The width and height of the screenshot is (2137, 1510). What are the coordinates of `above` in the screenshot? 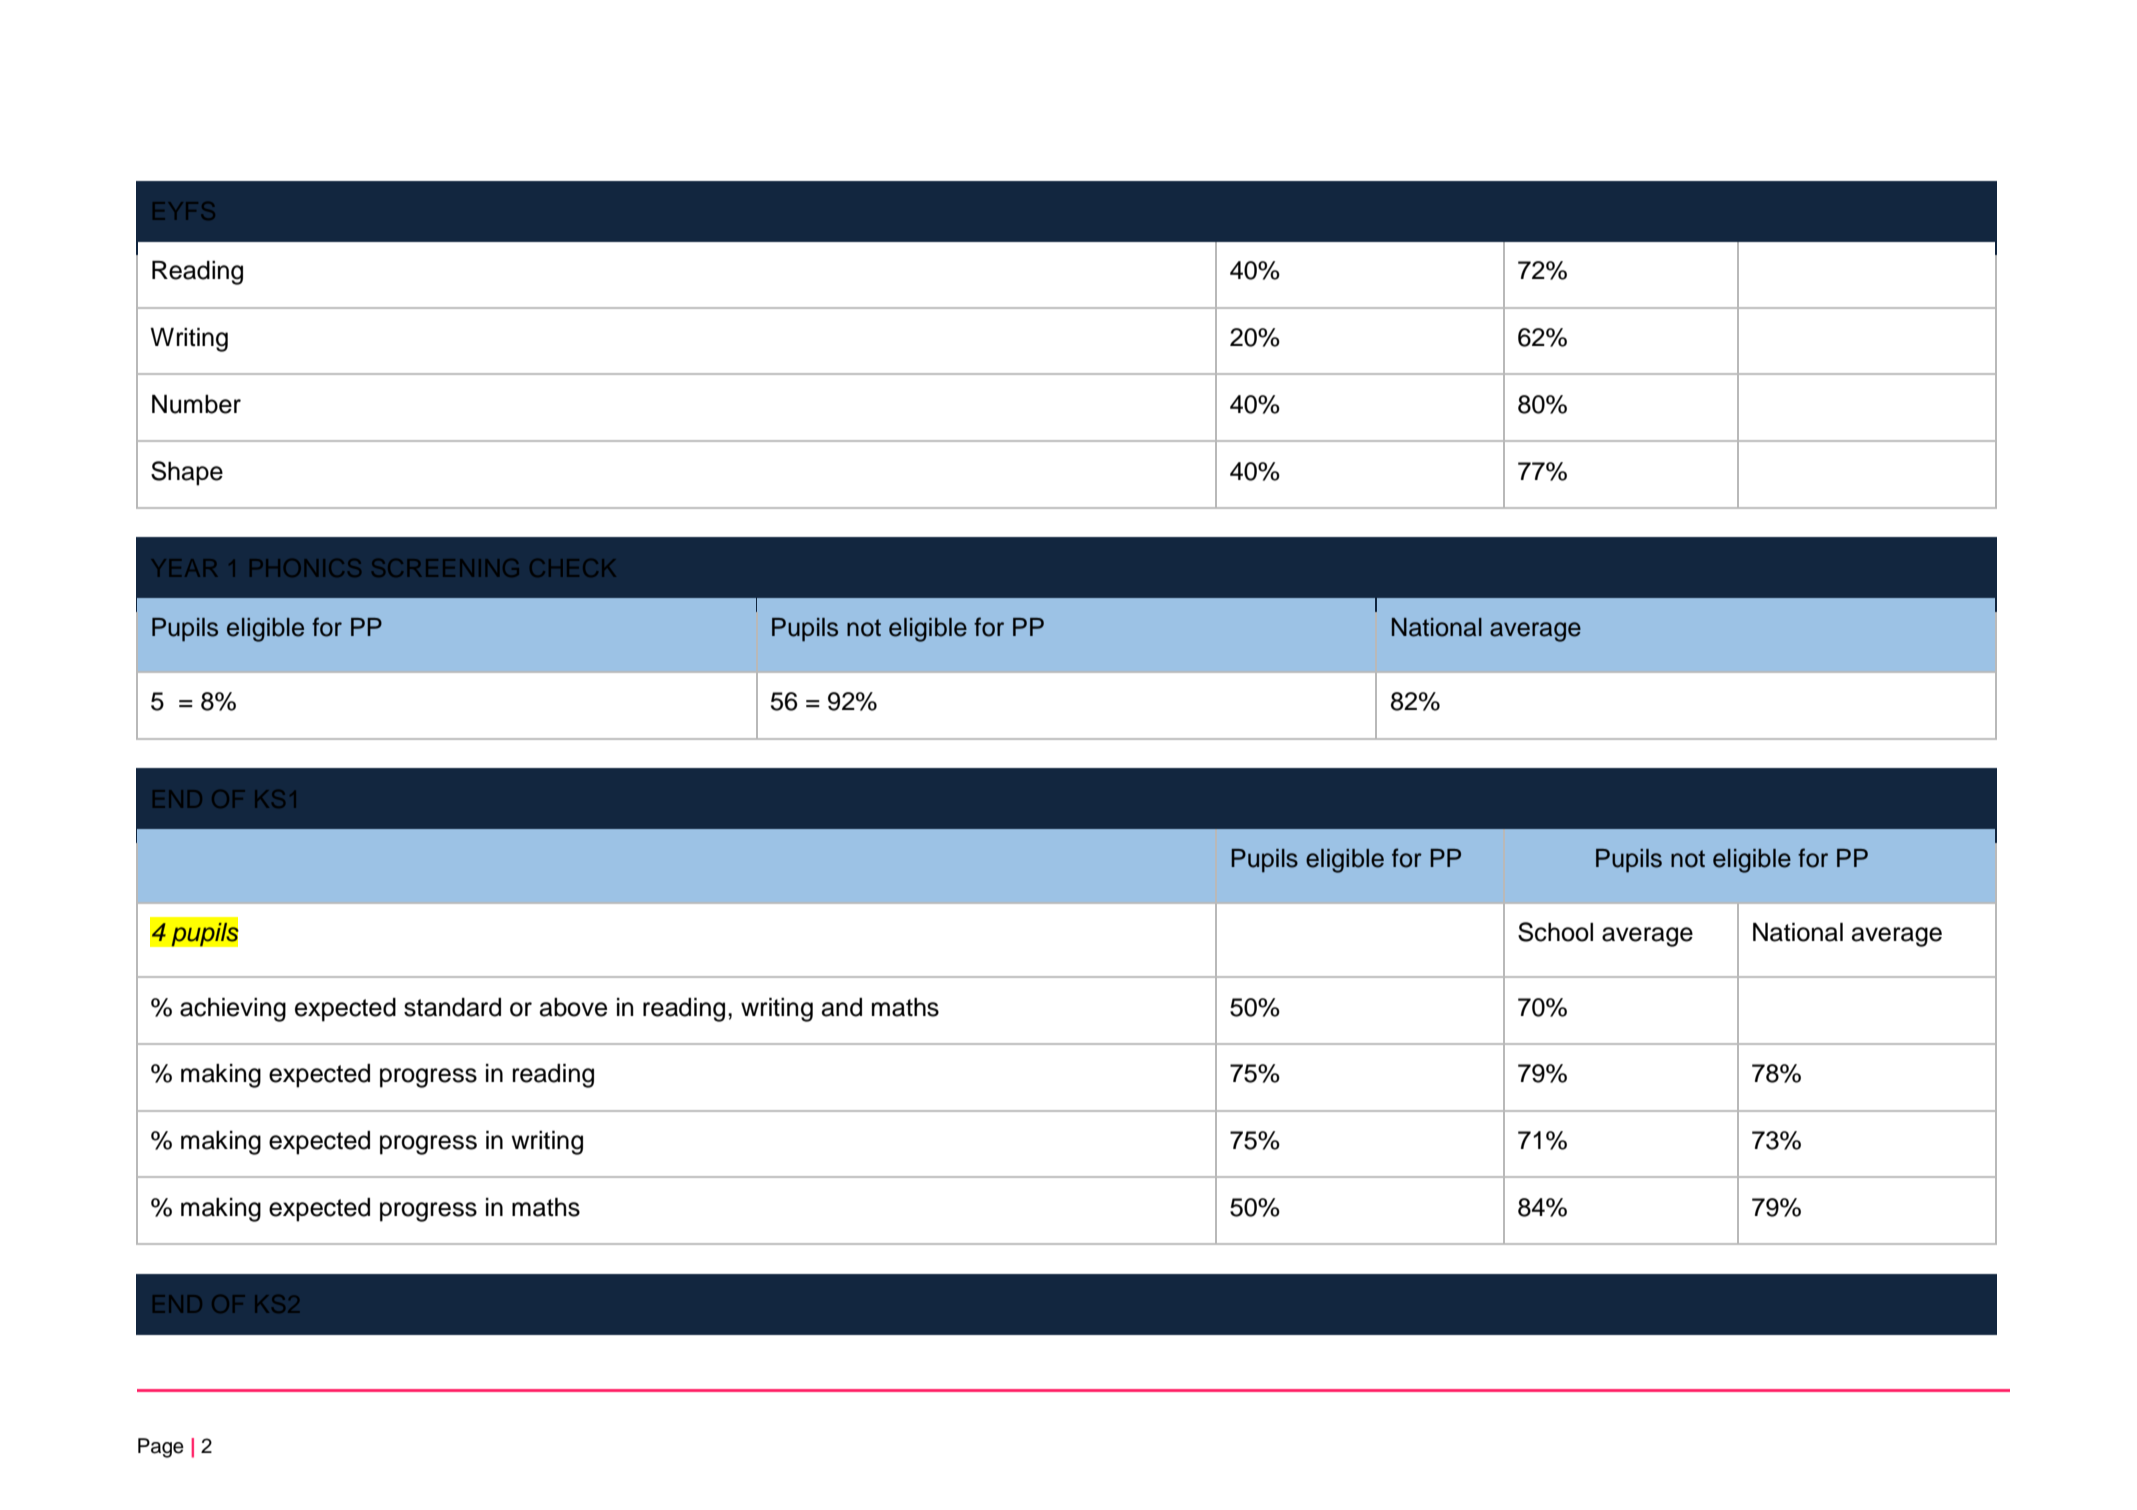 It's located at (573, 1007).
